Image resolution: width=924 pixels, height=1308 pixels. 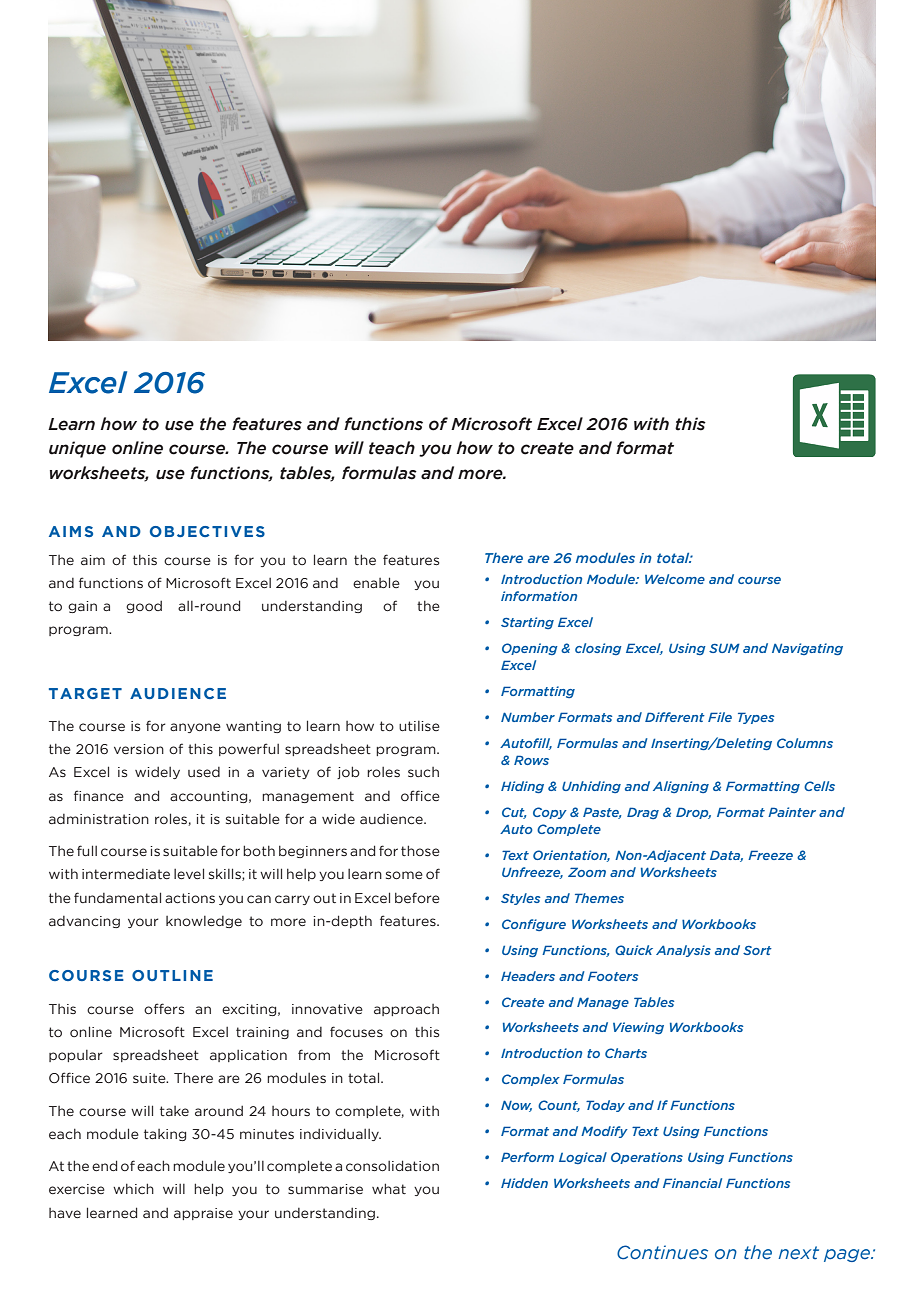 I want to click on those, so click(x=420, y=850).
